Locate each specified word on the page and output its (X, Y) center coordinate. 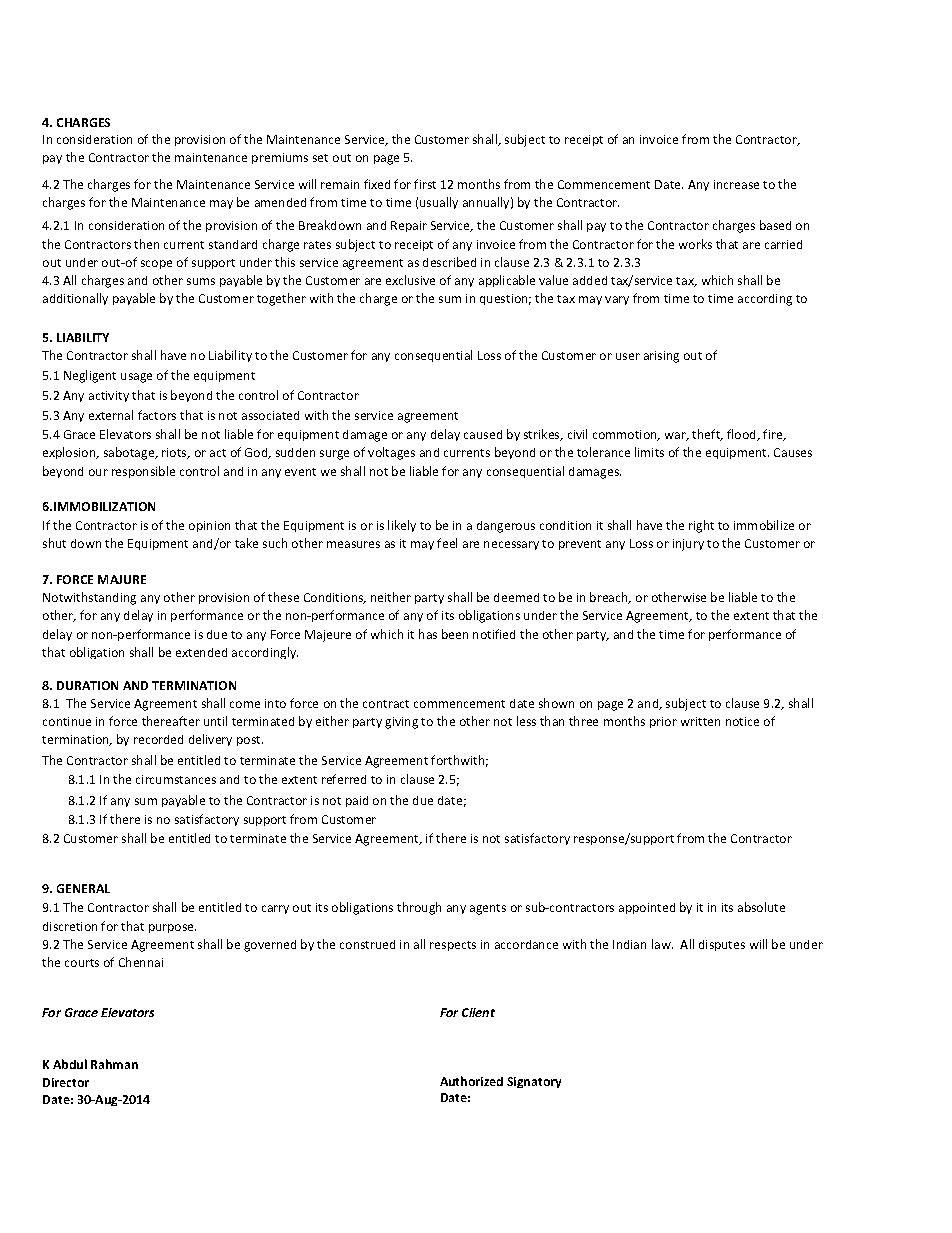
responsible (143, 472)
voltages (391, 453)
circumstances (176, 779)
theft (707, 435)
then (146, 244)
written (700, 721)
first (425, 184)
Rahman (114, 1064)
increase (736, 184)
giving (401, 723)
